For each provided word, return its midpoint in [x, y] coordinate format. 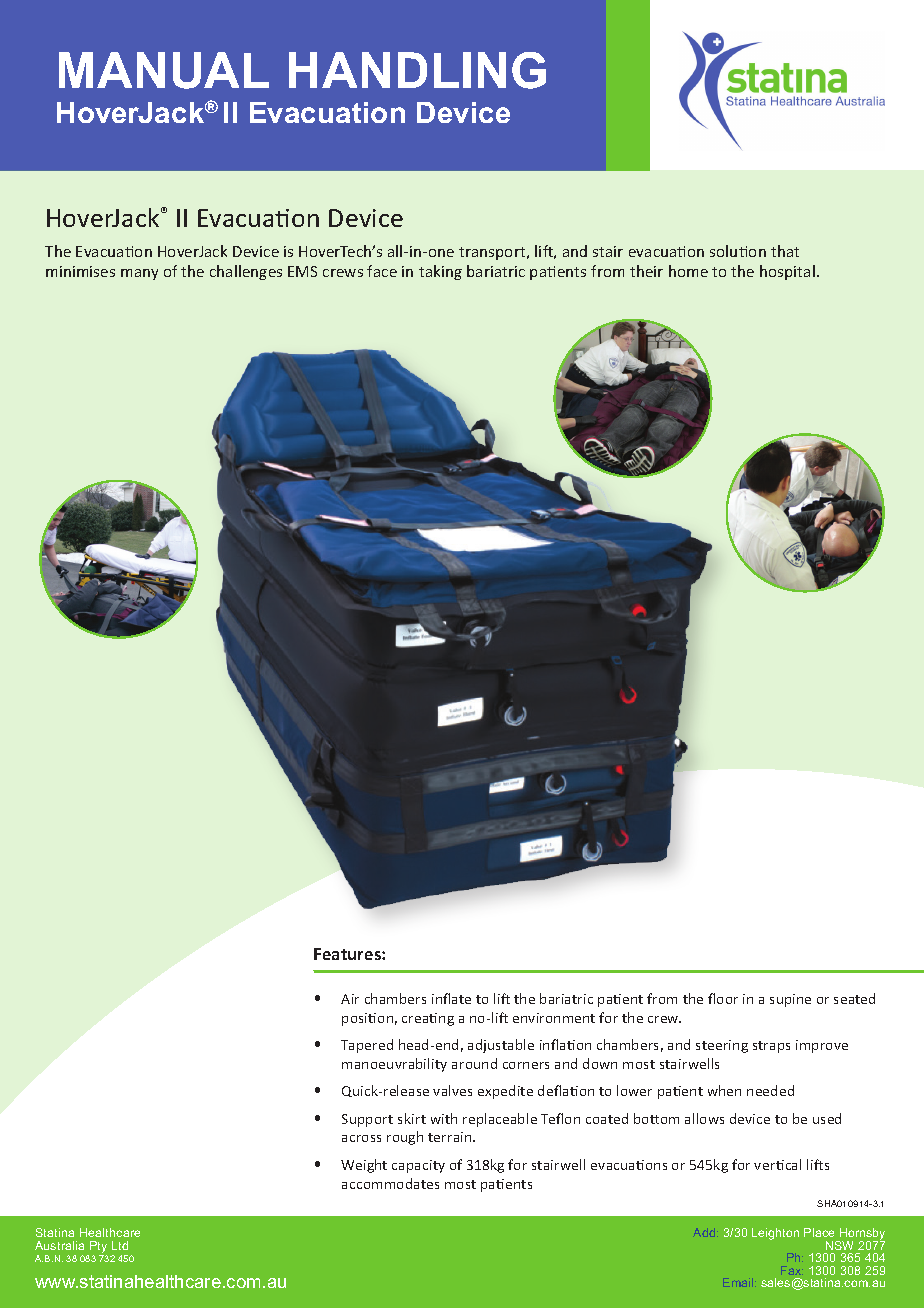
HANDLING [417, 70]
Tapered [367, 1046]
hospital [787, 272]
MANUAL [164, 70]
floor [723, 998]
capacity [418, 1166]
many [139, 274]
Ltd [120, 1245]
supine [790, 1000]
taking [440, 272]
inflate [451, 998]
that [785, 251]
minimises [80, 271]
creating [428, 1019]
